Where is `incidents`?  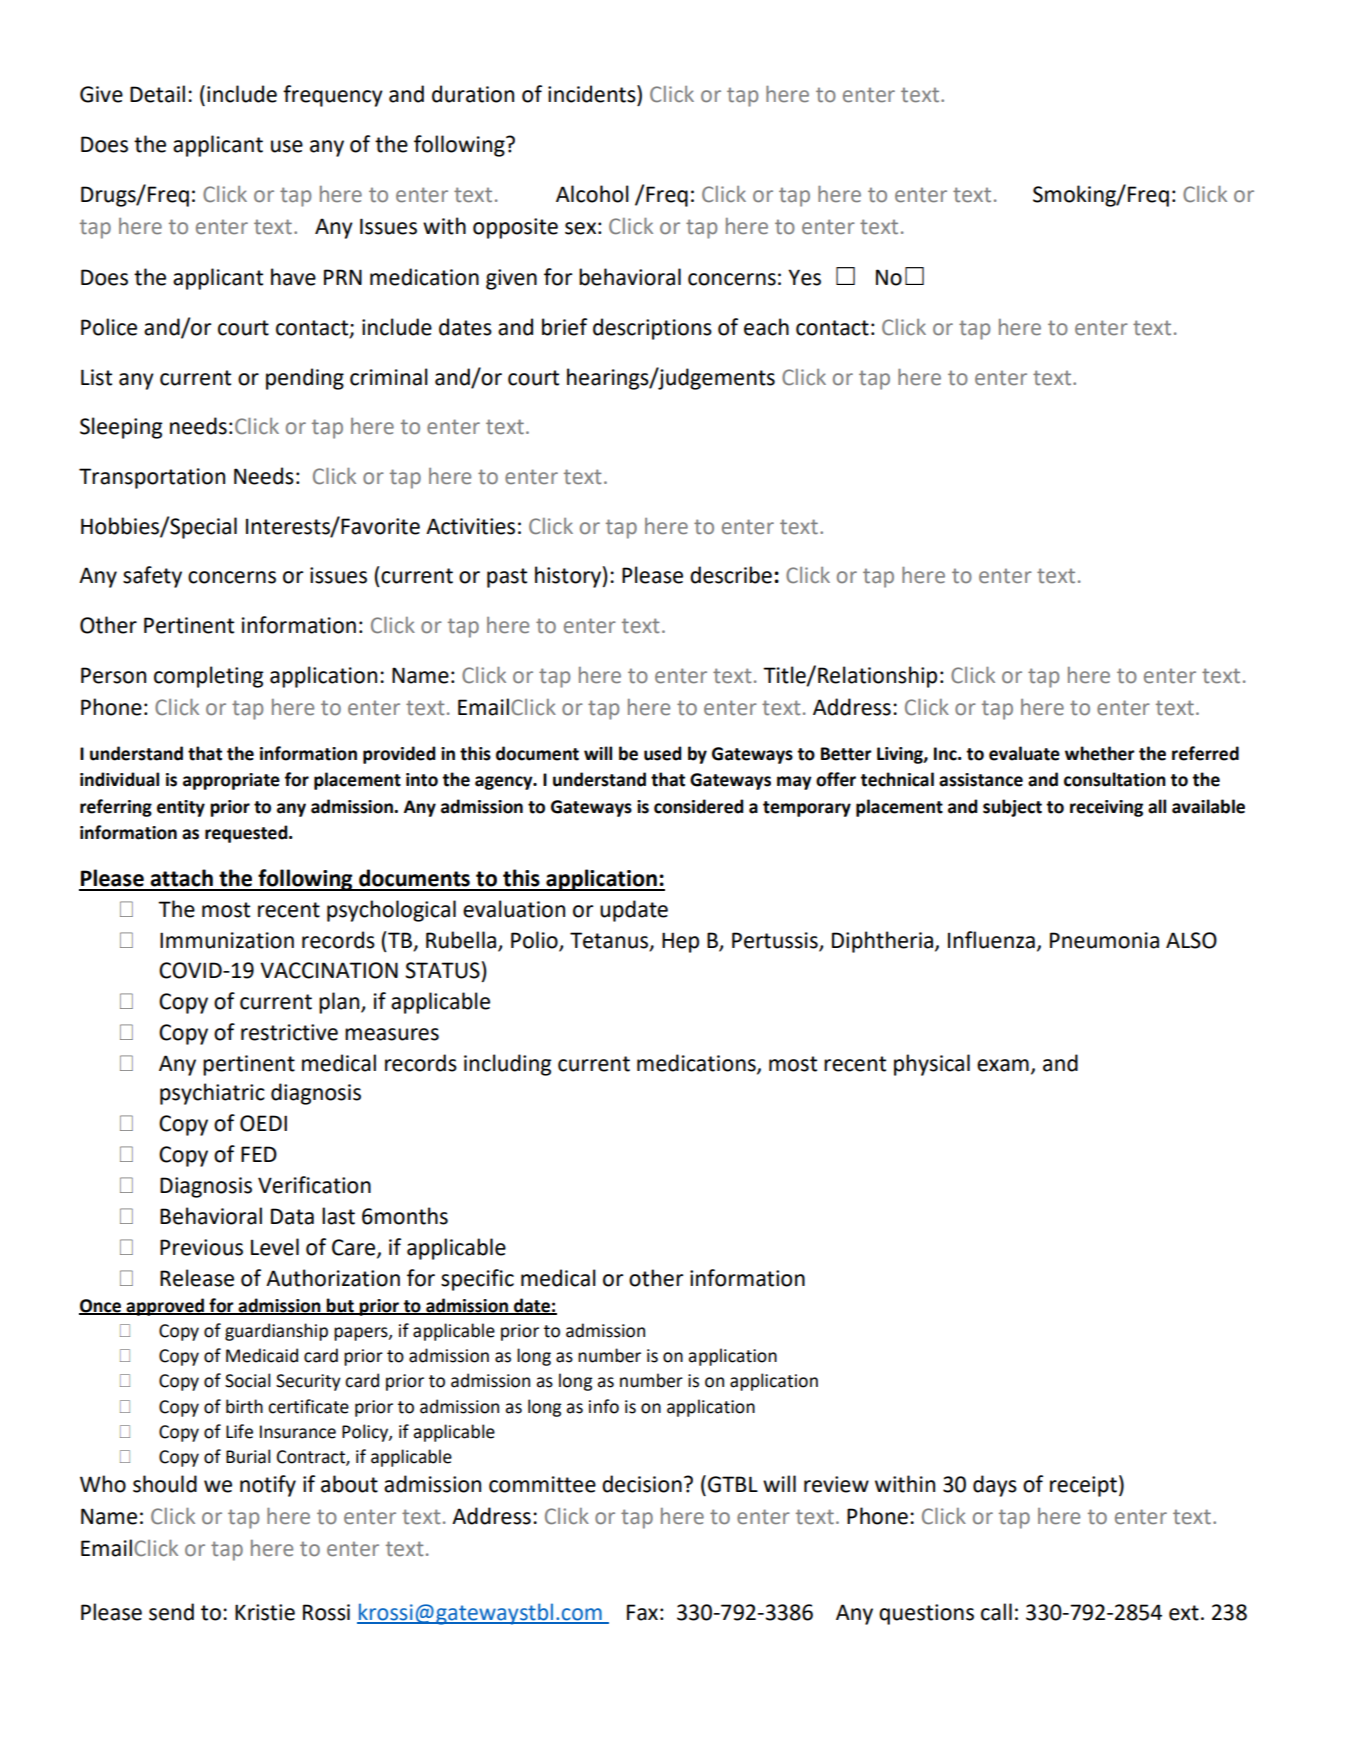
incidents is located at coordinates (593, 94).
